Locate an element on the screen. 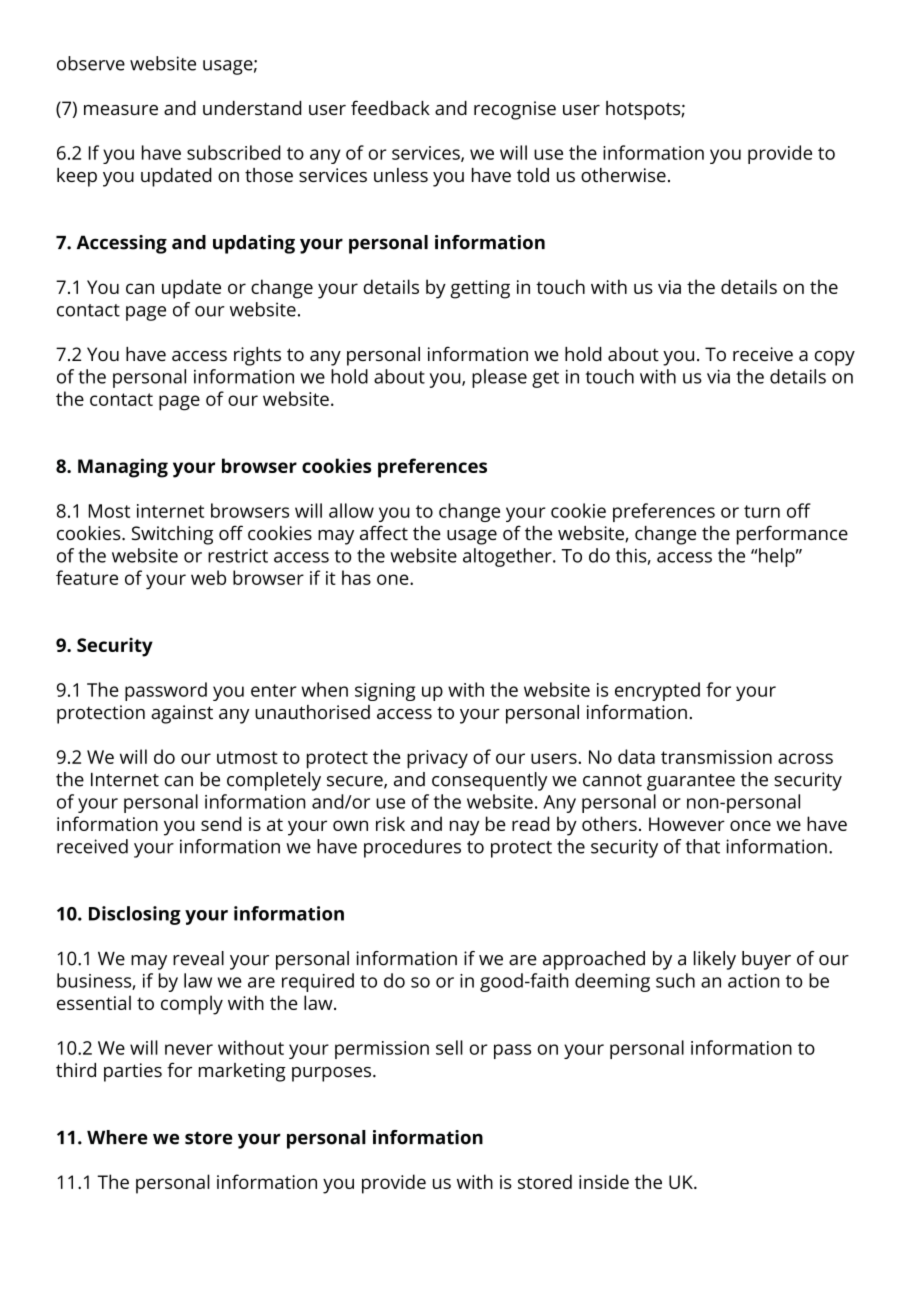  turn is located at coordinates (762, 511).
